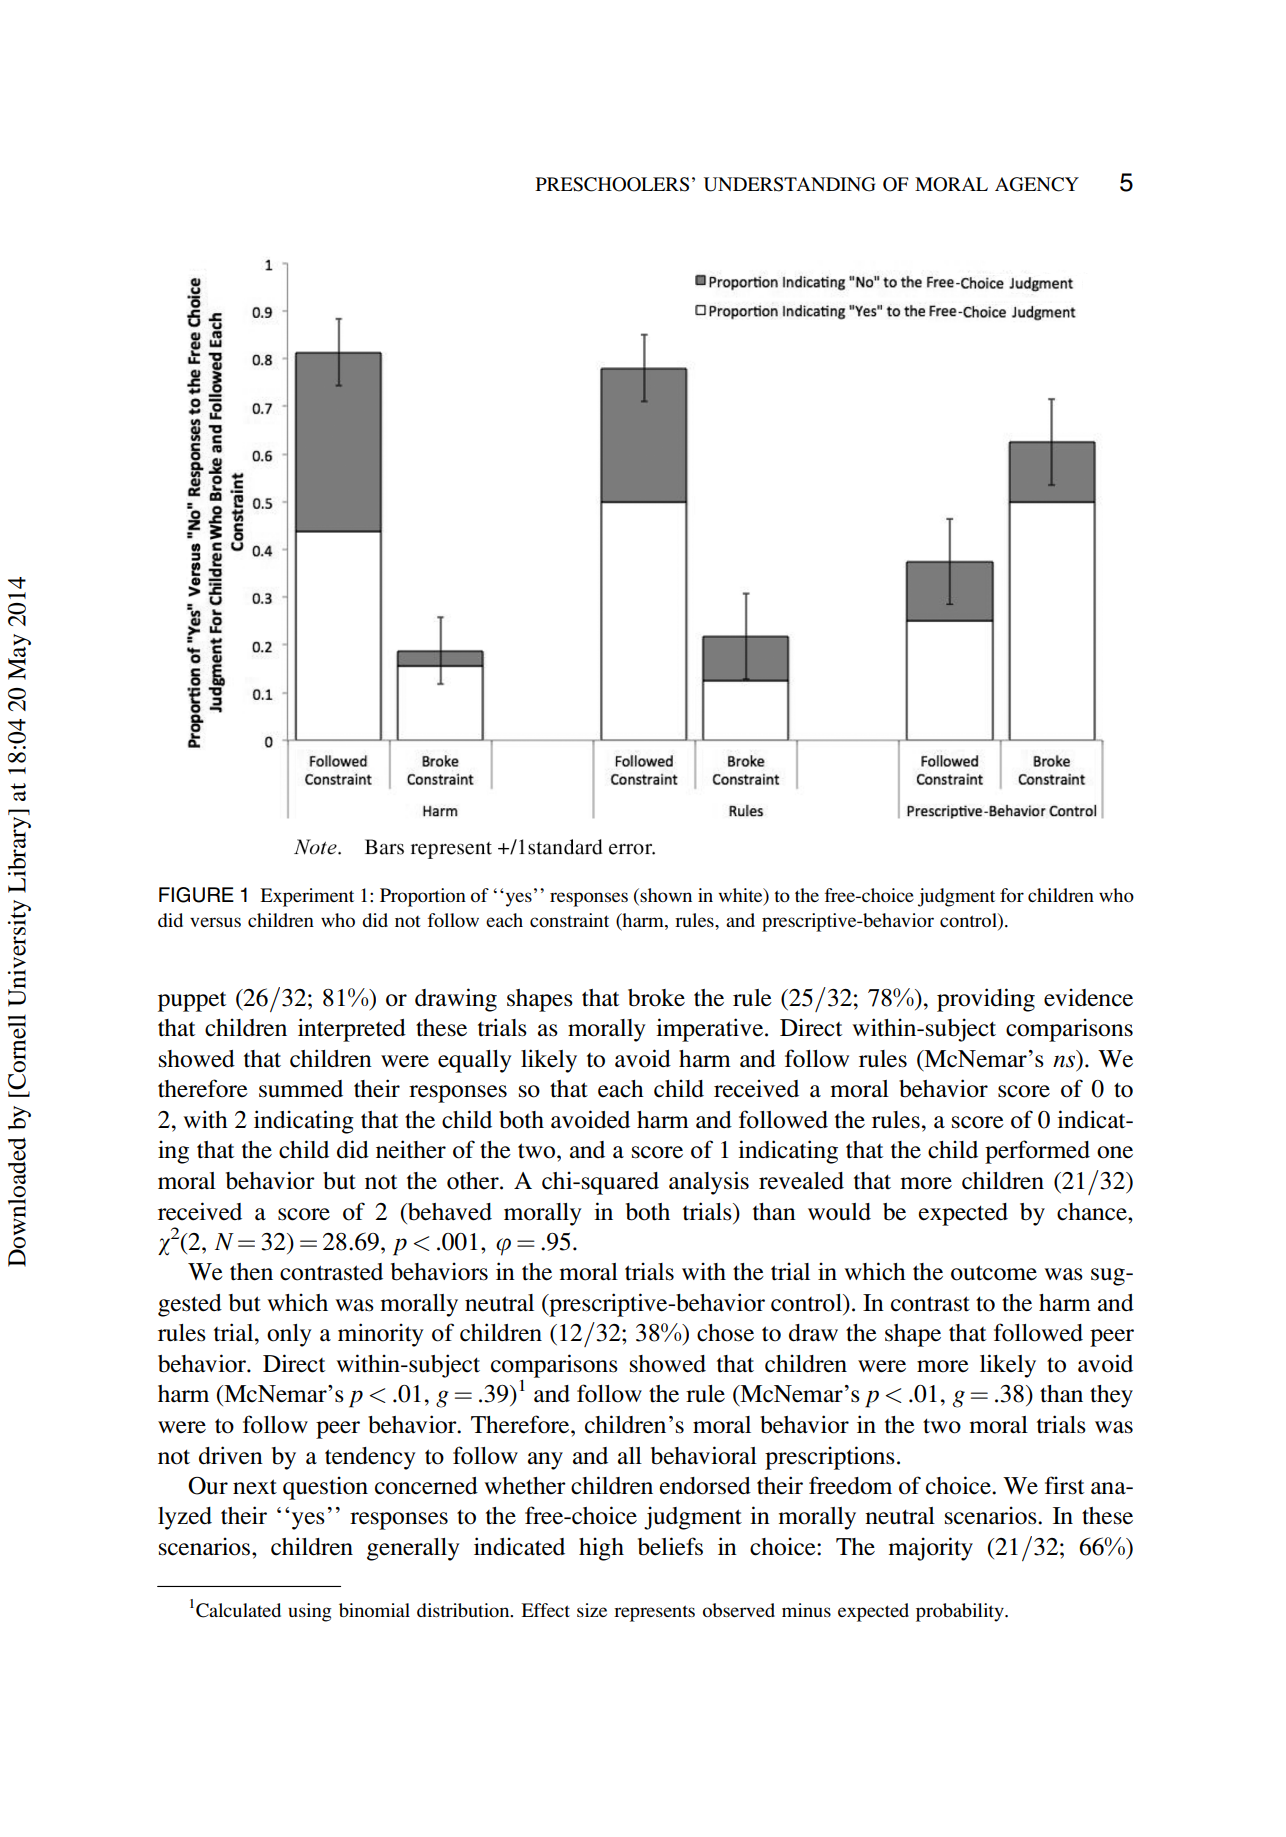  What do you see at coordinates (307, 897) in the document?
I see `Experiment` at bounding box center [307, 897].
